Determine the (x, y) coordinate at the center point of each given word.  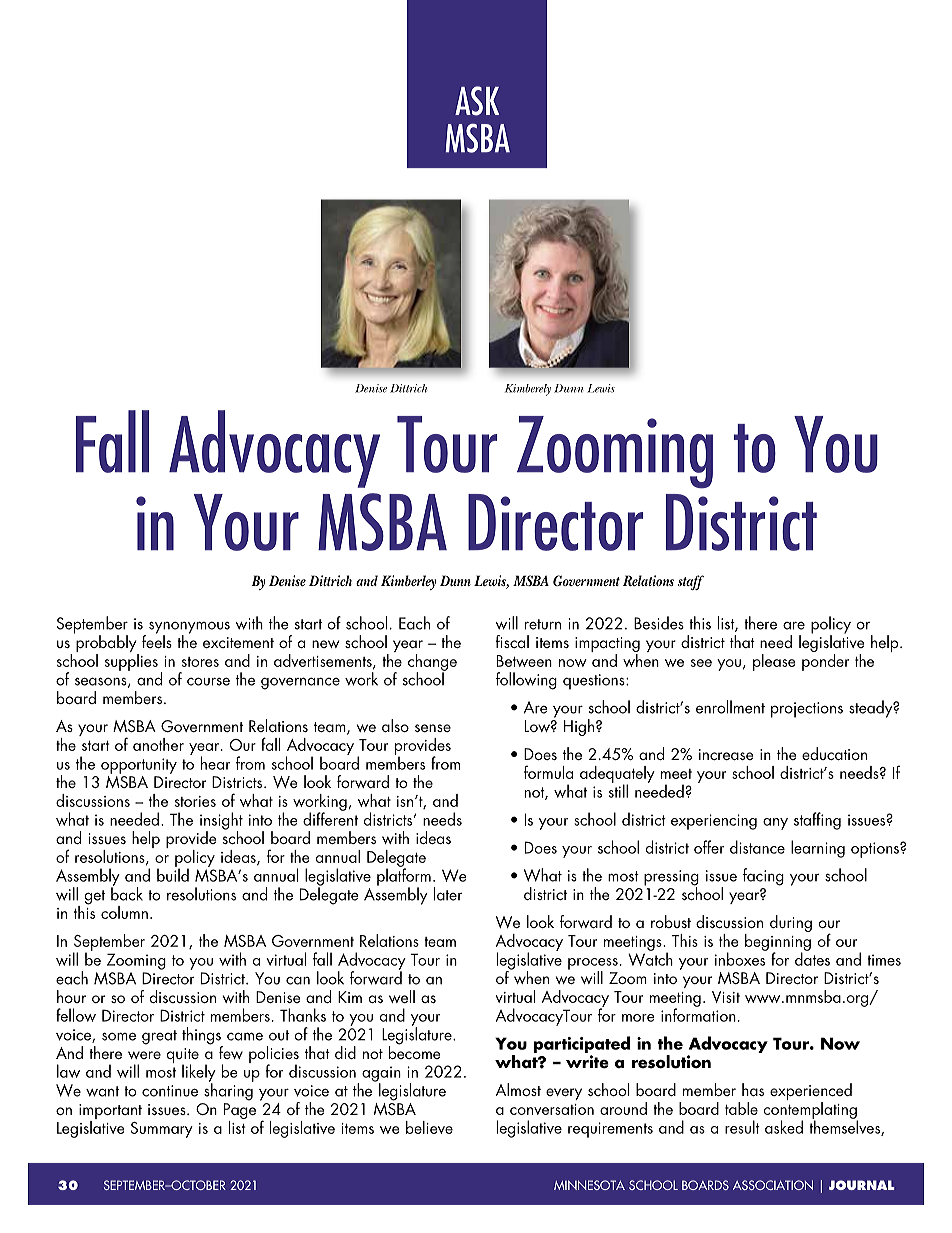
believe (429, 1127)
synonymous (189, 628)
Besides (659, 623)
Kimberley (408, 582)
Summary (162, 1130)
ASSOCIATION (773, 1185)
